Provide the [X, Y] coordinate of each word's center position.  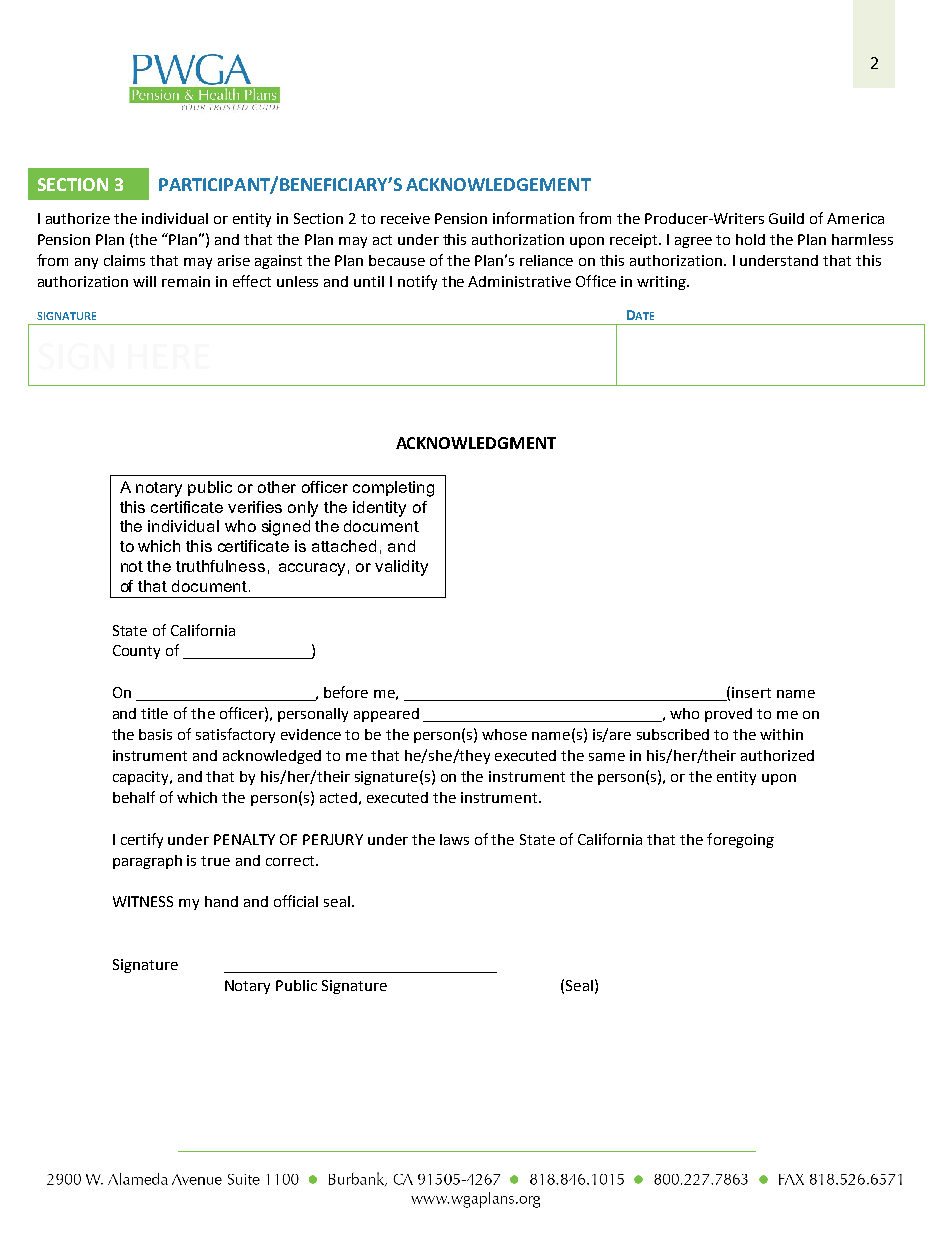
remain [186, 281]
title [154, 713]
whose [504, 734]
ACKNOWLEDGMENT [476, 443]
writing [662, 283]
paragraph [147, 862]
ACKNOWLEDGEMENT [498, 184]
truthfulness [220, 566]
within [781, 734]
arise [234, 260]
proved [728, 715]
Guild [786, 218]
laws [454, 839]
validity [401, 568]
